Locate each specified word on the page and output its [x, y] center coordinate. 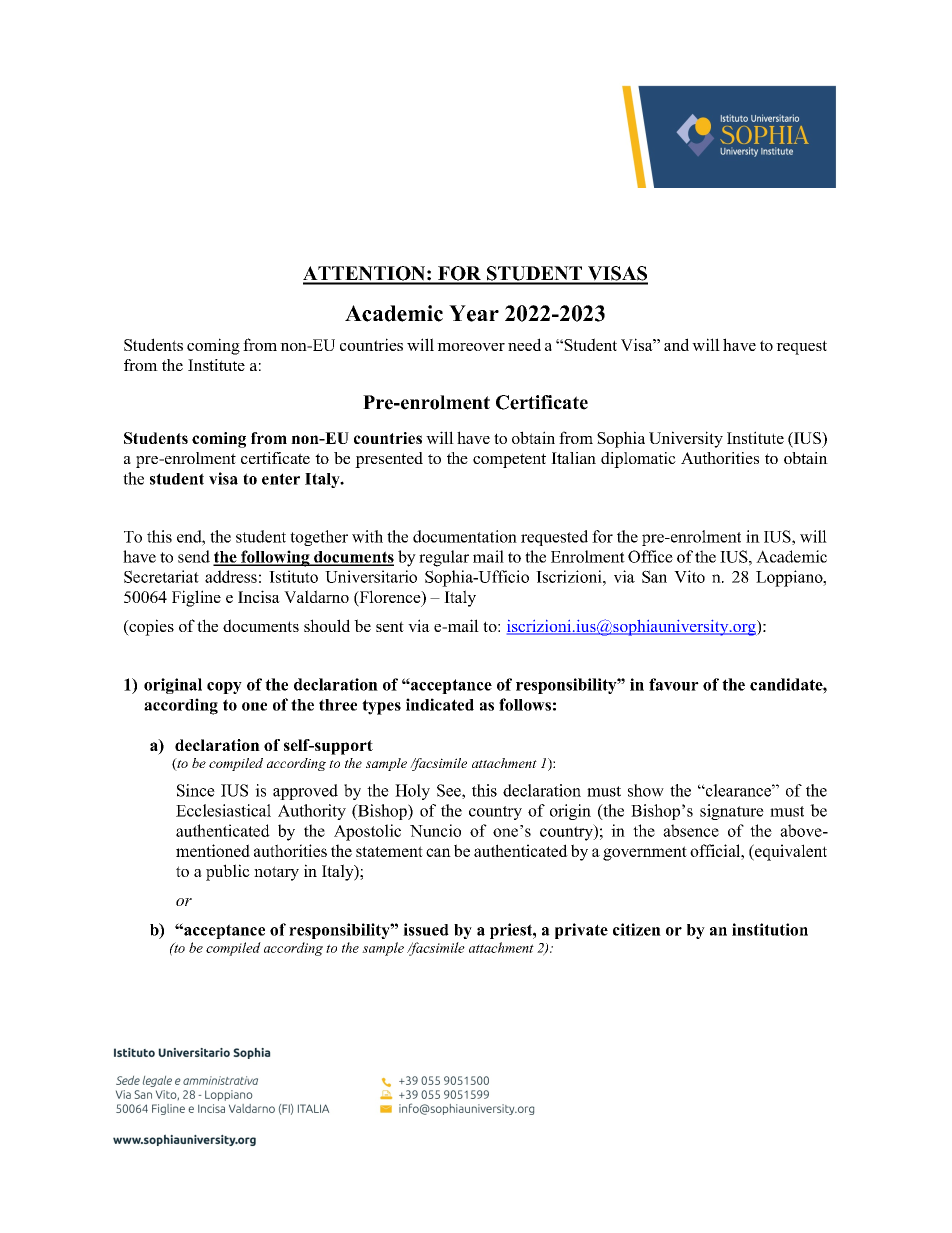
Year [474, 313]
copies [150, 627]
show [646, 790]
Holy [412, 792]
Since [196, 790]
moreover [471, 347]
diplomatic [638, 460]
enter [281, 479]
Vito [689, 576]
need [524, 344]
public [228, 872]
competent [509, 460]
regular [444, 558]
